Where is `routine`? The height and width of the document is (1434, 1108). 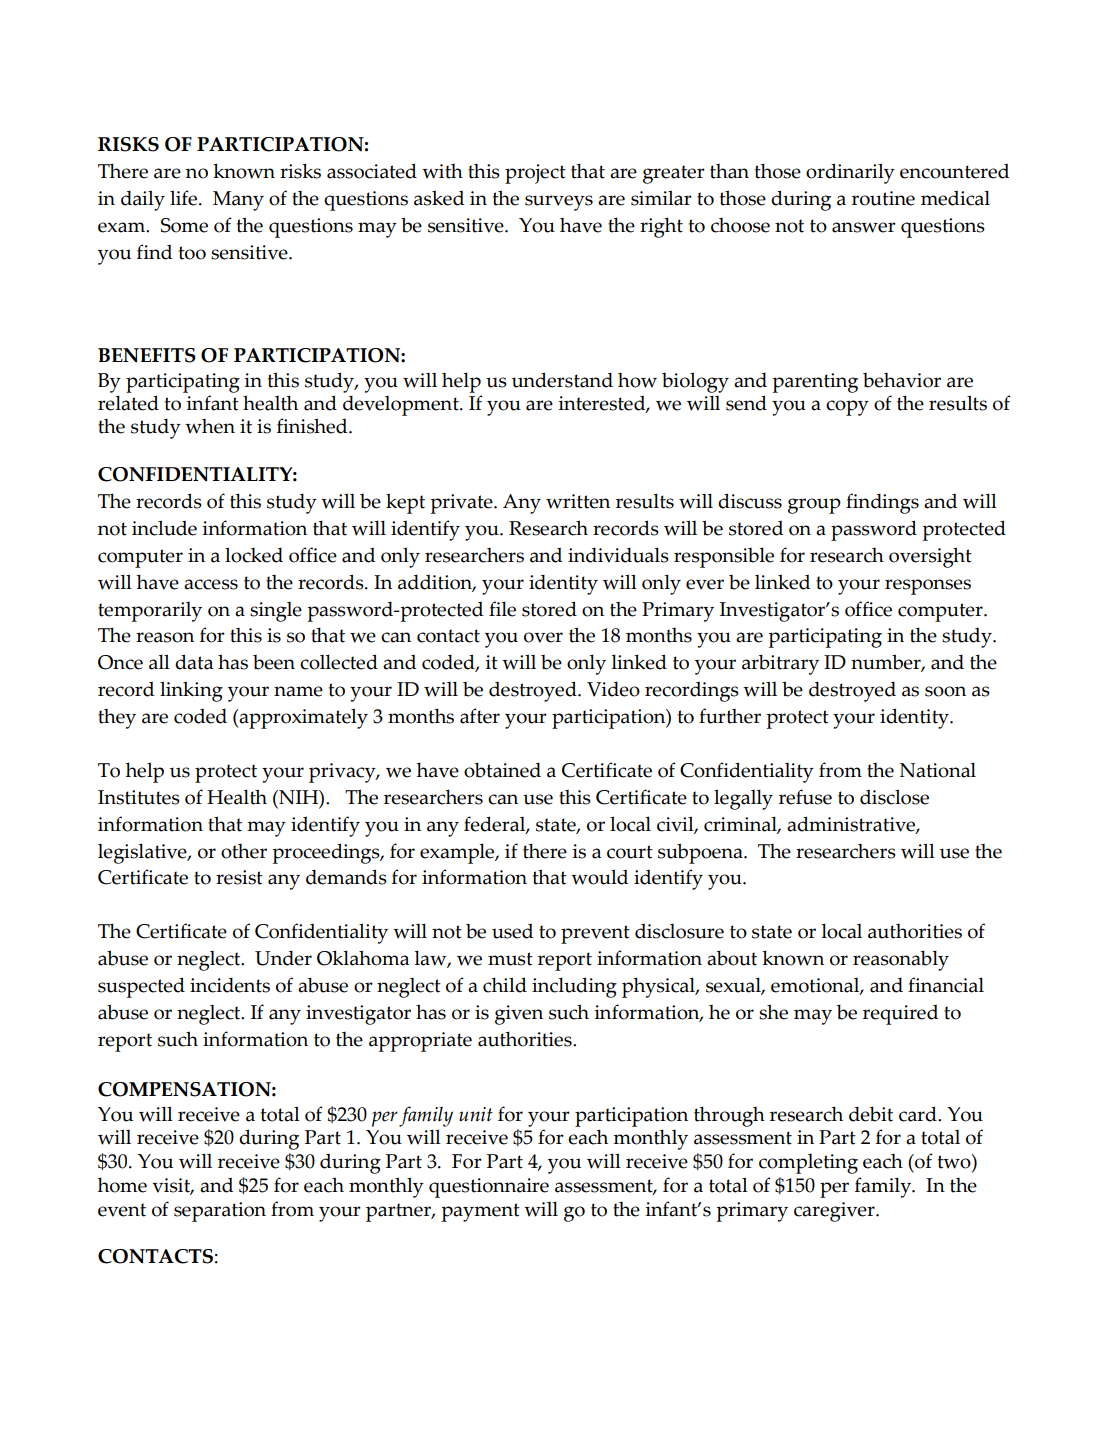 routine is located at coordinates (883, 198).
